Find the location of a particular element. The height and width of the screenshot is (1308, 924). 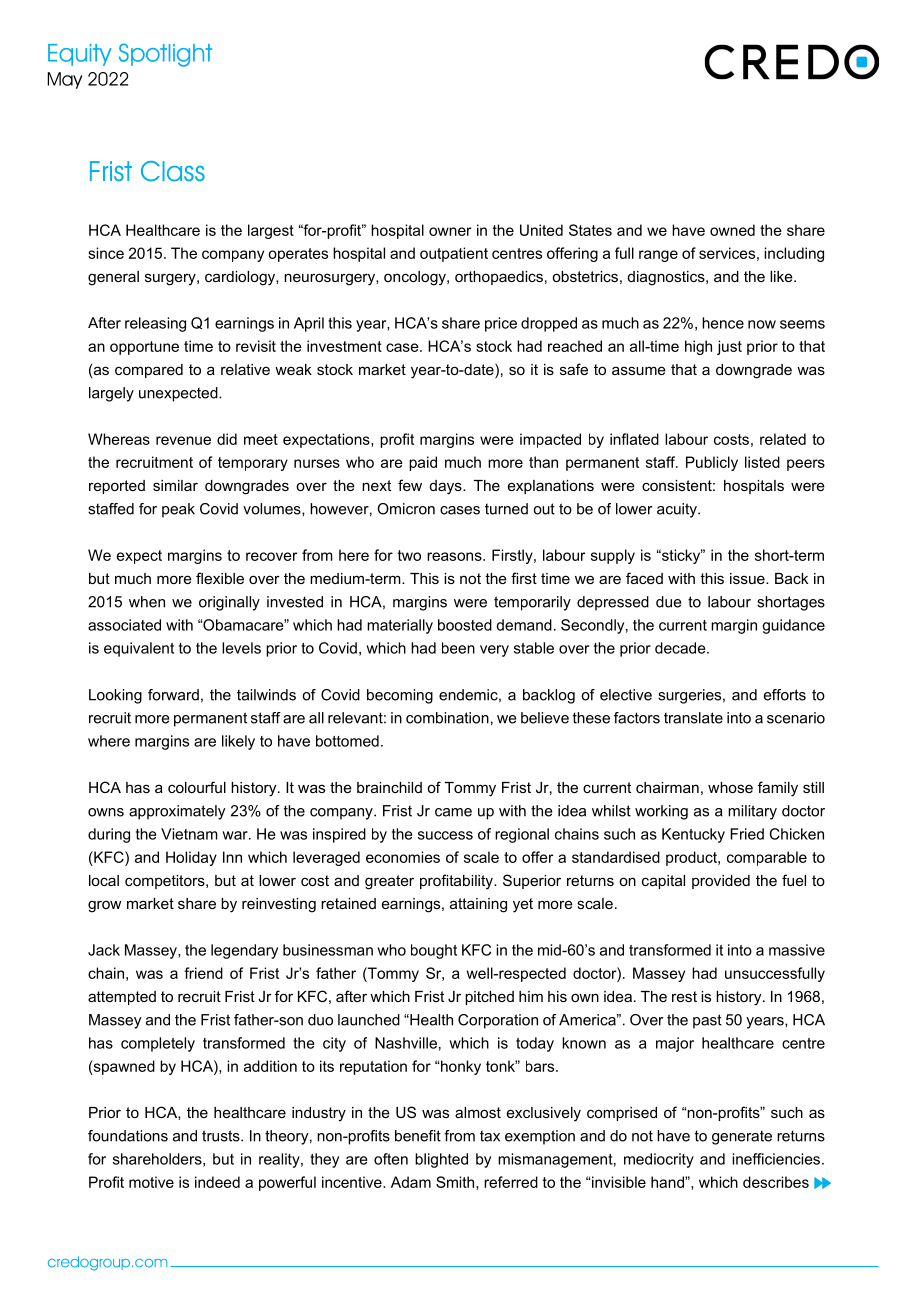

boosted is located at coordinates (465, 625).
